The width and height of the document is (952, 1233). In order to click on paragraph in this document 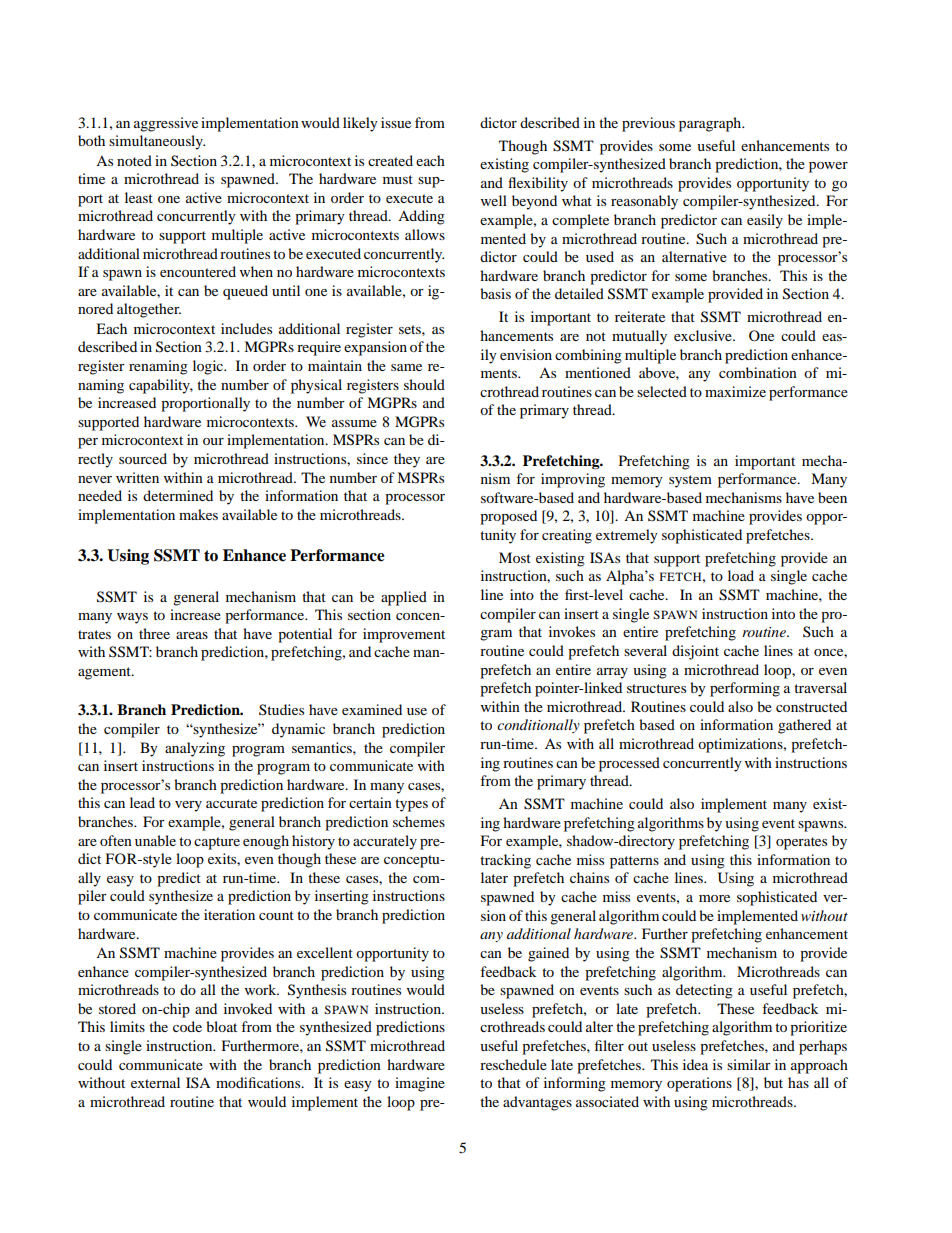, I will do `click(711, 124)`.
